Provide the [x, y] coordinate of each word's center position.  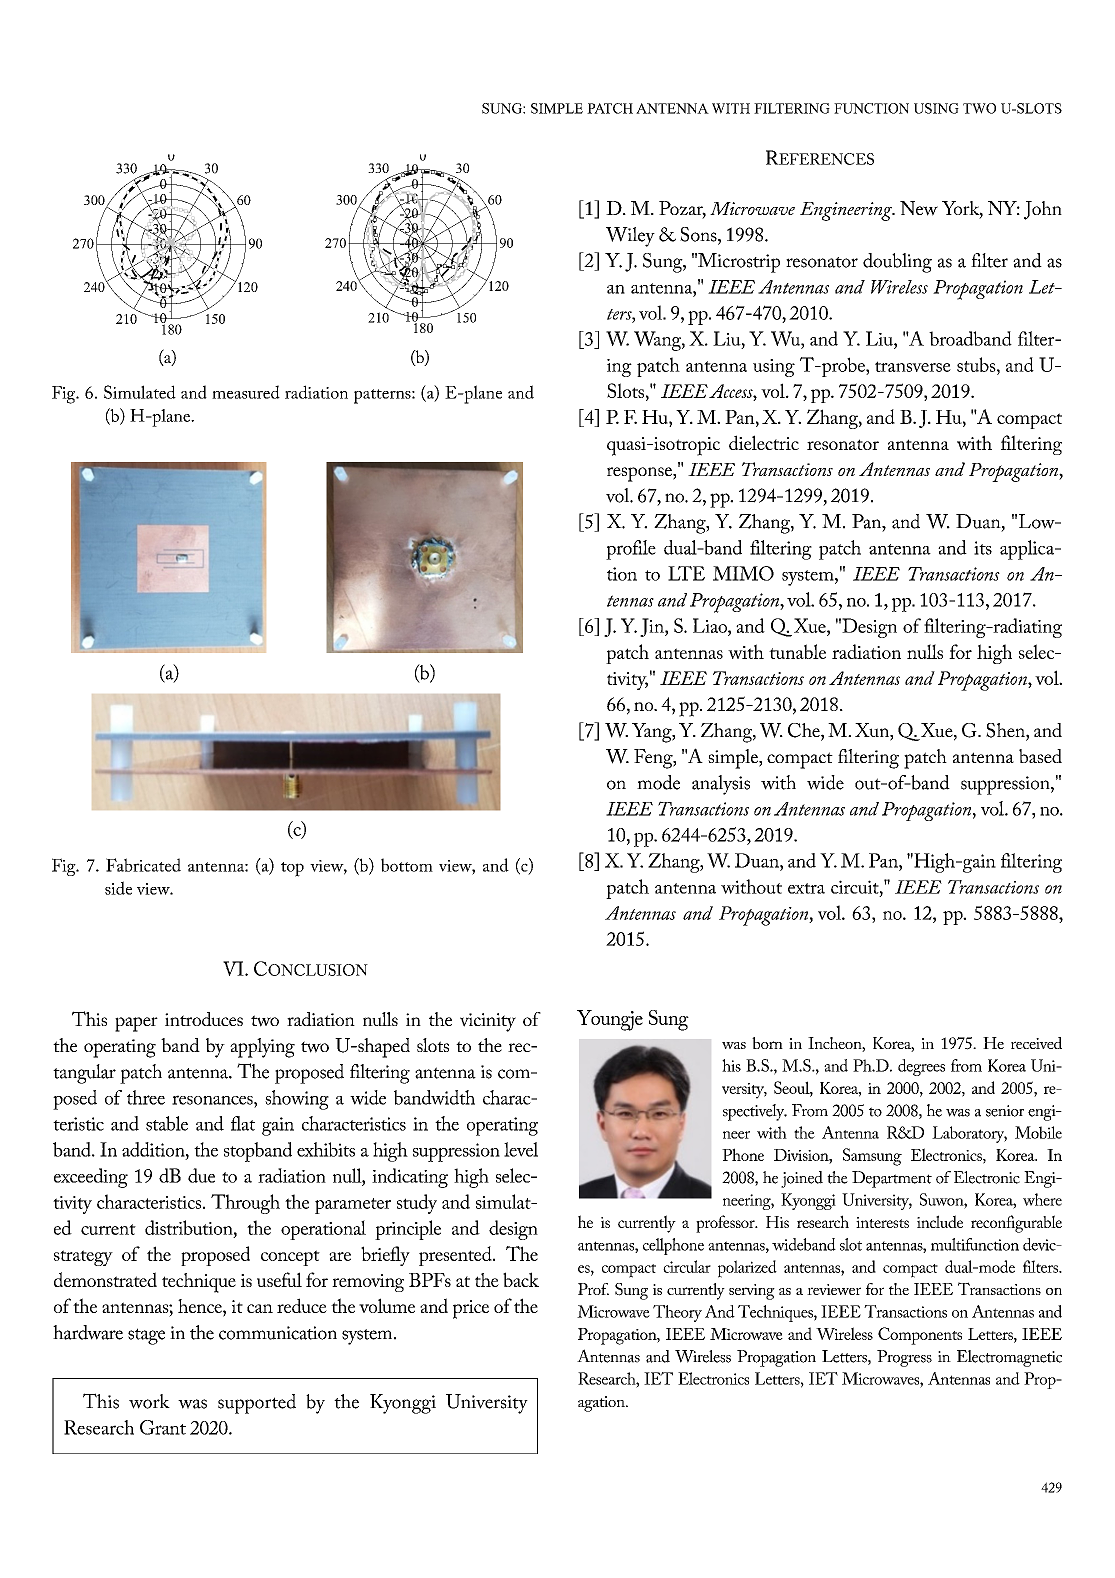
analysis [721, 785]
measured [246, 392]
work [149, 1401]
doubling [897, 263]
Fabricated [143, 865]
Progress [904, 1358]
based [1040, 756]
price [471, 1309]
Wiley [630, 237]
